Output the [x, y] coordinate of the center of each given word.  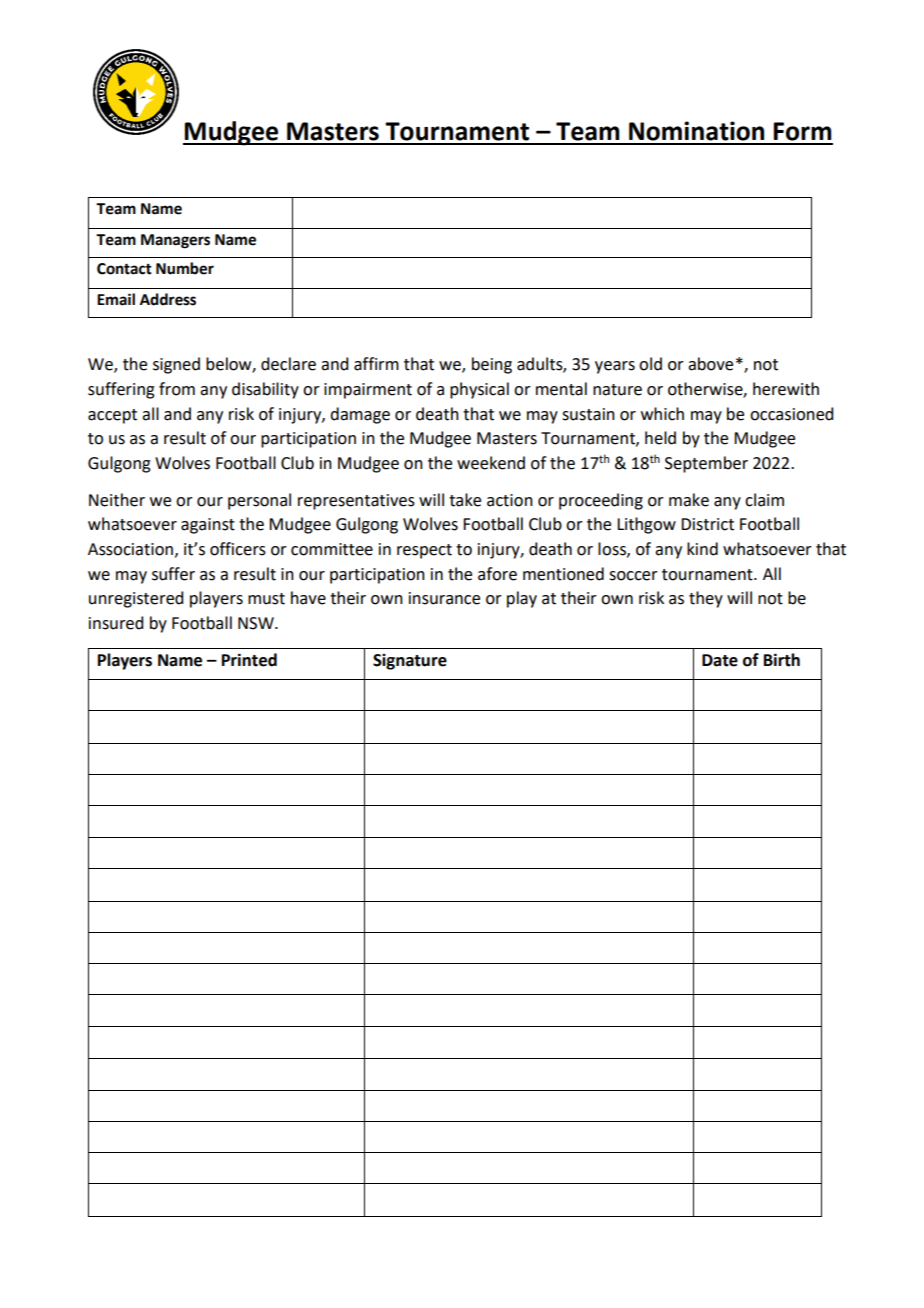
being [492, 365]
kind [702, 549]
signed [176, 365]
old [650, 364]
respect [424, 551]
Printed [249, 660]
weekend [491, 463]
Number [185, 268]
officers [238, 549]
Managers [175, 241]
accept [112, 416]
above [710, 364]
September [706, 464]
